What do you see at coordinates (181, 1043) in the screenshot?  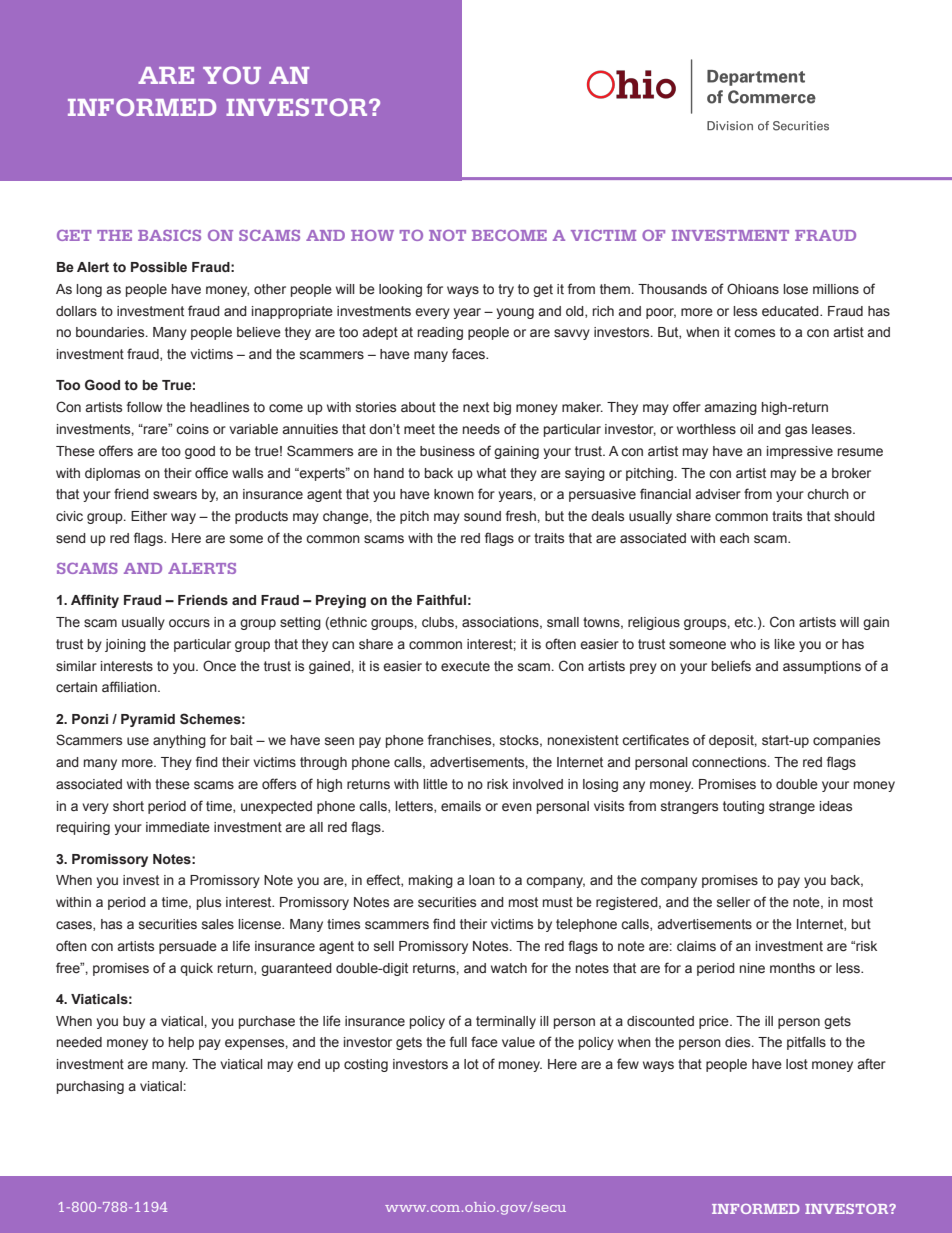 I see `help` at bounding box center [181, 1043].
